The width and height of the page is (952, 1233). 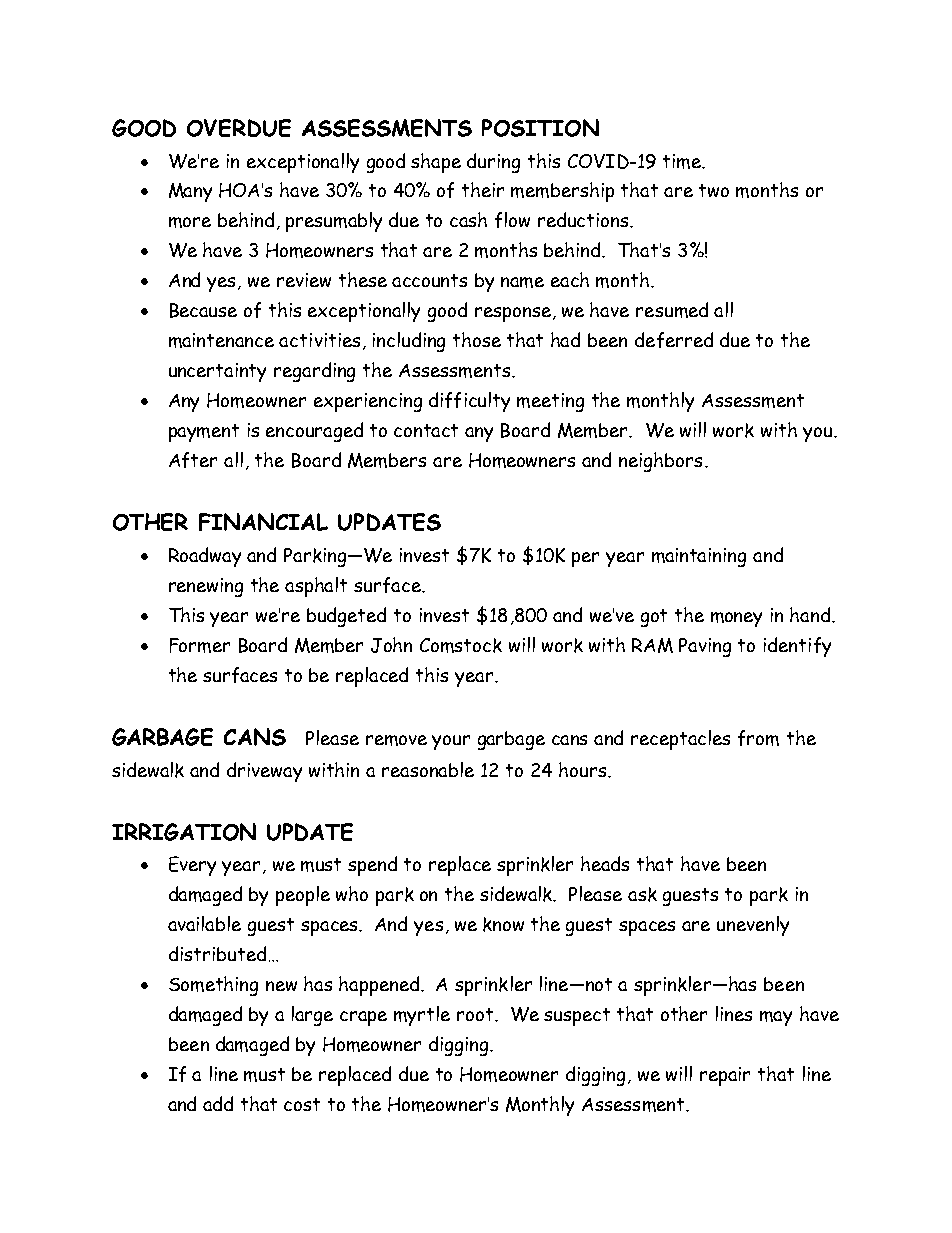 What do you see at coordinates (218, 1103) in the page?
I see `add` at bounding box center [218, 1103].
